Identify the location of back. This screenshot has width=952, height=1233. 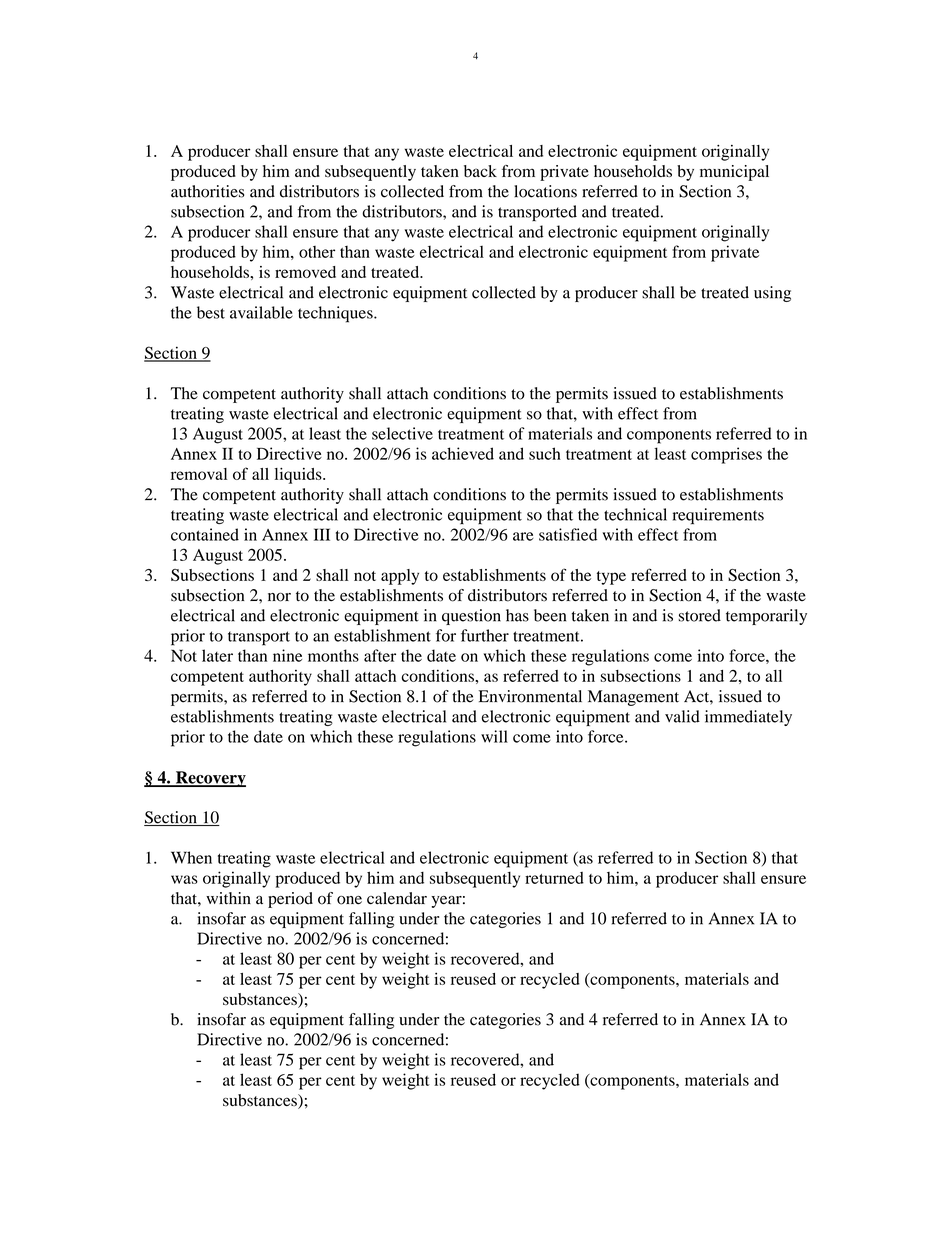
(480, 171).
